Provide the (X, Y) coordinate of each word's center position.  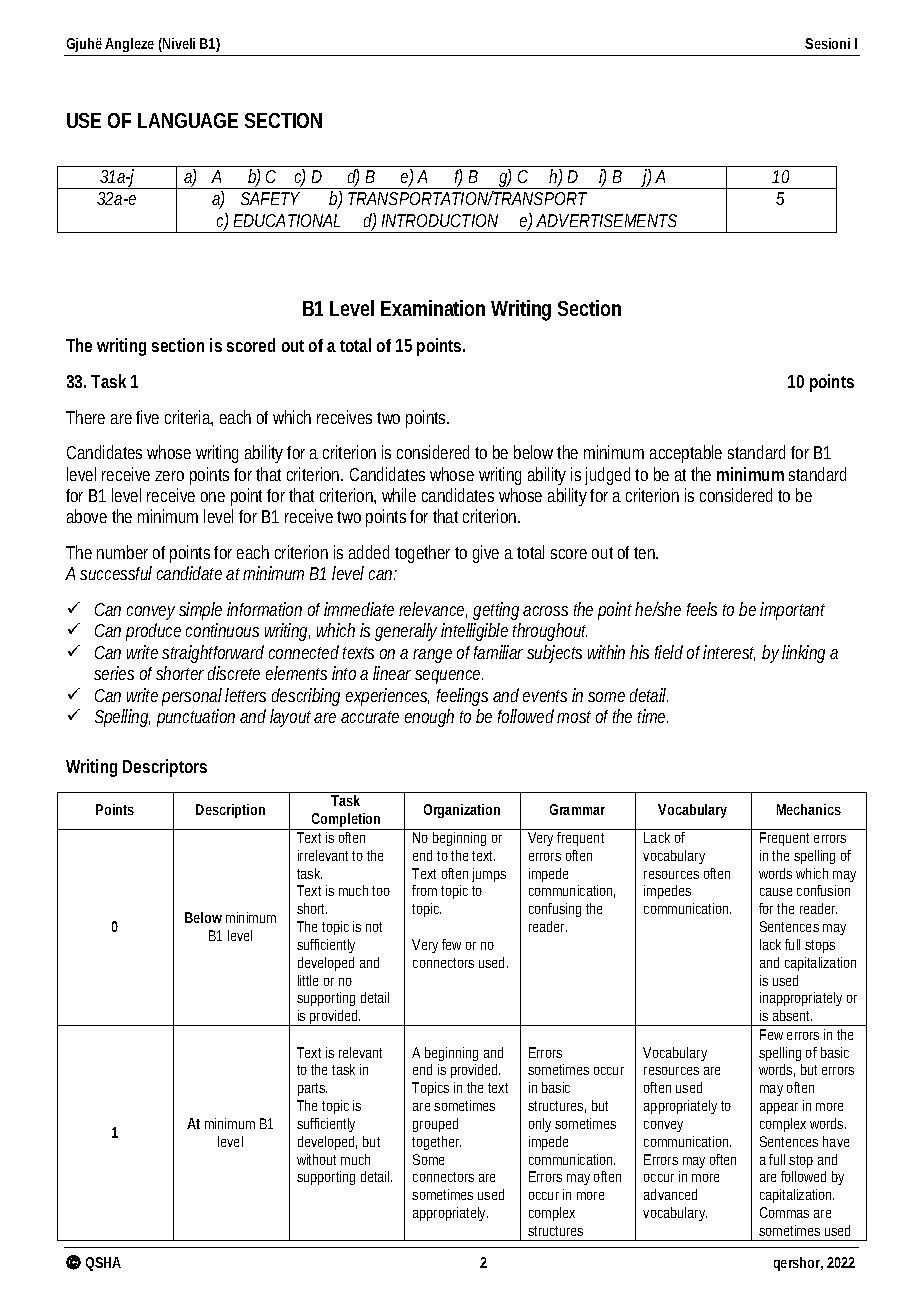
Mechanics (809, 809)
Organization (462, 811)
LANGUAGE (188, 120)
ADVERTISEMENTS (606, 220)
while (399, 495)
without (316, 1159)
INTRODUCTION (440, 220)
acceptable (686, 454)
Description (230, 811)
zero (169, 476)
